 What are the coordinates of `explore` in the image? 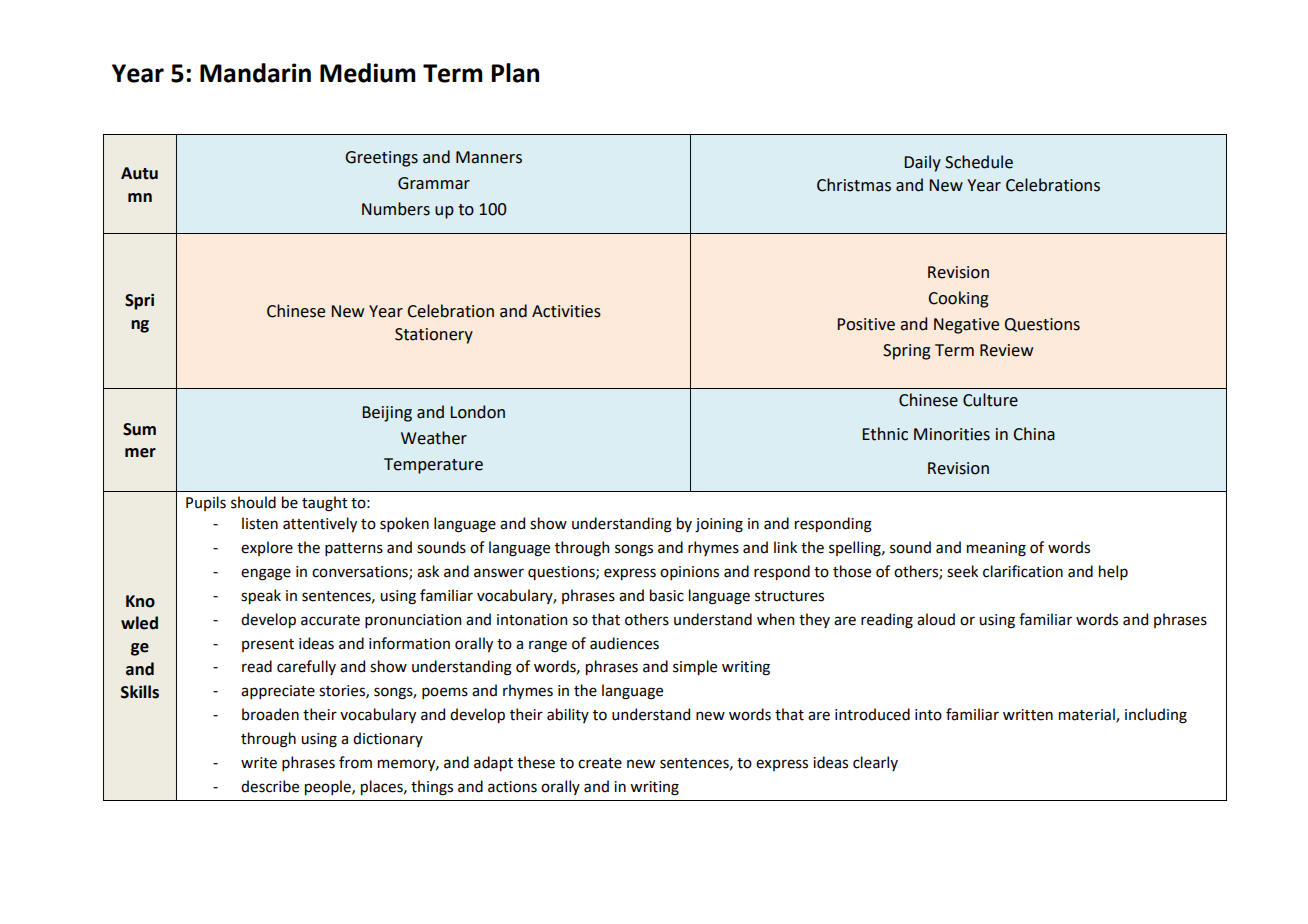 It's located at (267, 548).
